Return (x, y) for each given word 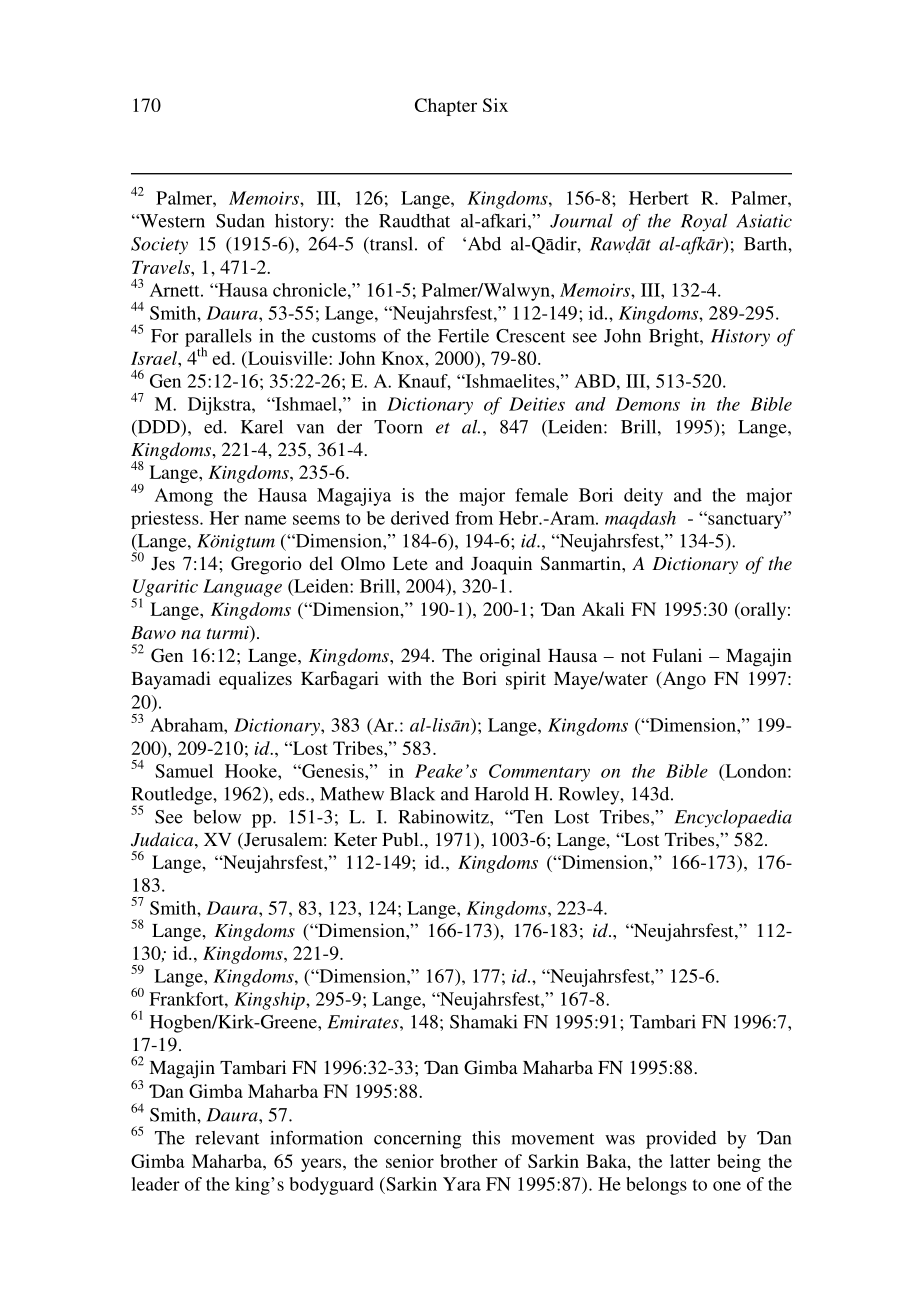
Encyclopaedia (733, 818)
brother (469, 1161)
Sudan (240, 221)
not (633, 656)
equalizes (255, 680)
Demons (647, 404)
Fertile (463, 336)
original (510, 657)
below (217, 817)
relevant (227, 1138)
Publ (401, 839)
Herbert (659, 198)
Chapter (446, 107)
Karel (262, 427)
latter (690, 1161)
